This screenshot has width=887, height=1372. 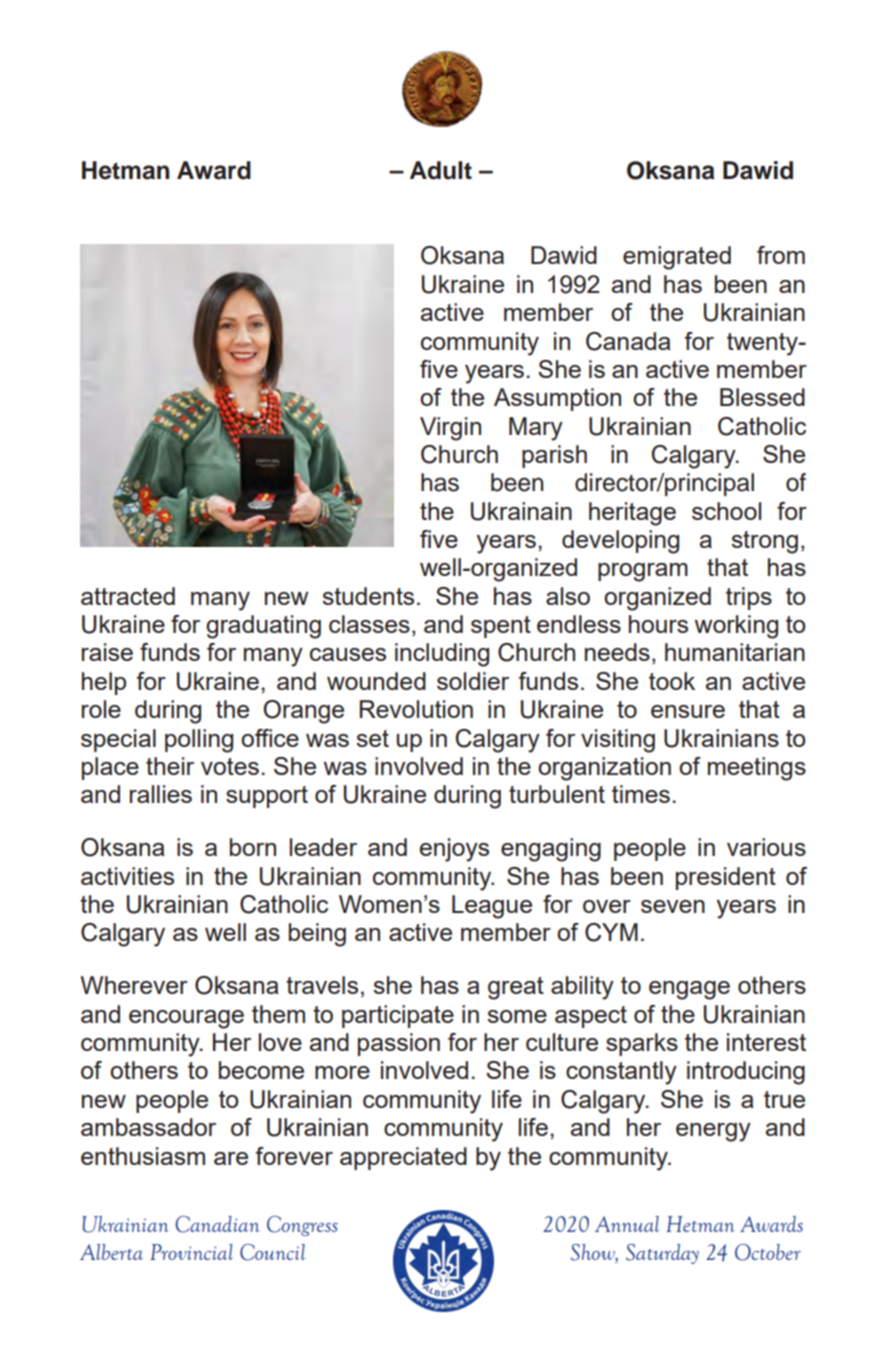 What do you see at coordinates (736, 627) in the screenshot?
I see `working` at bounding box center [736, 627].
